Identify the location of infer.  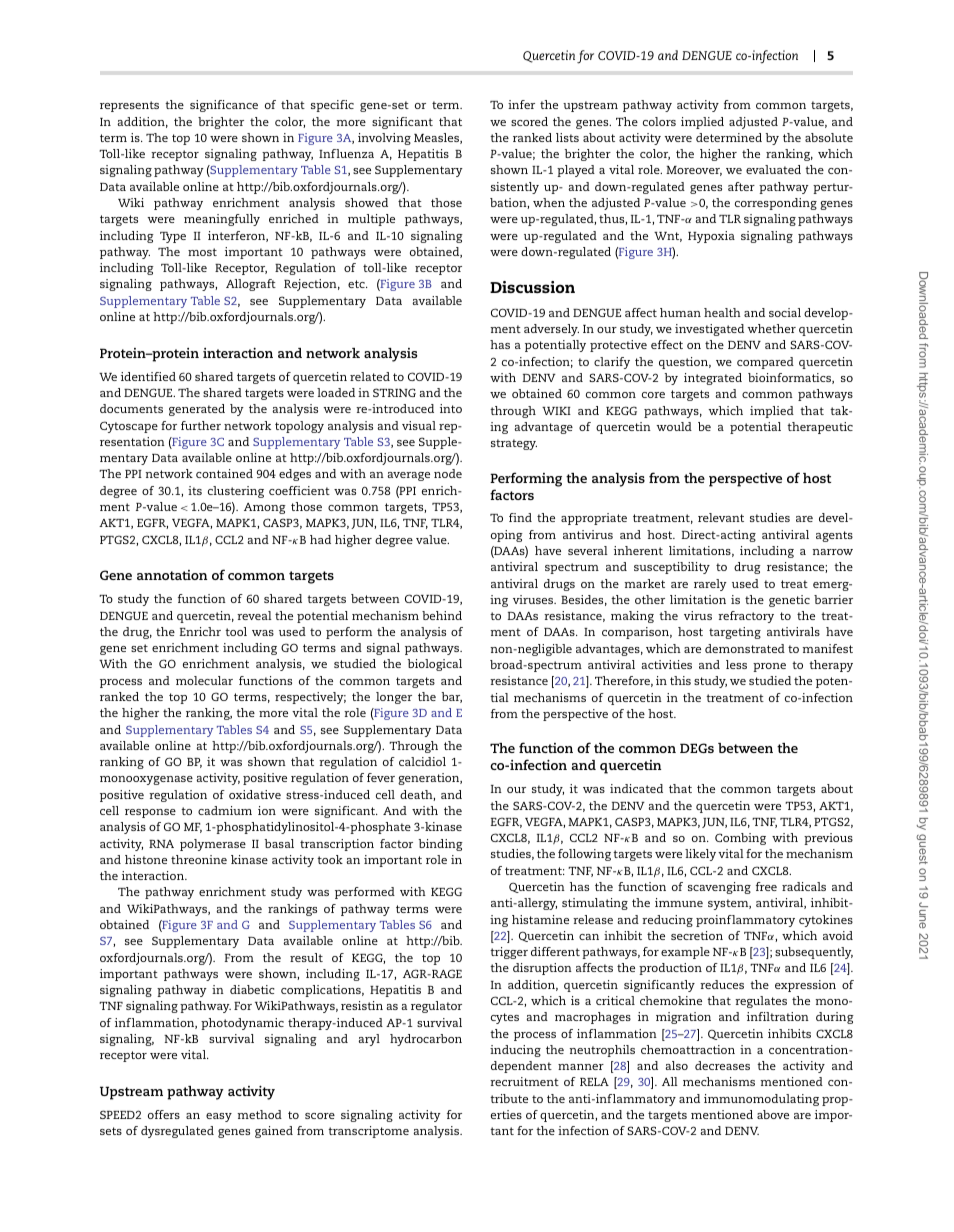
(521, 104).
